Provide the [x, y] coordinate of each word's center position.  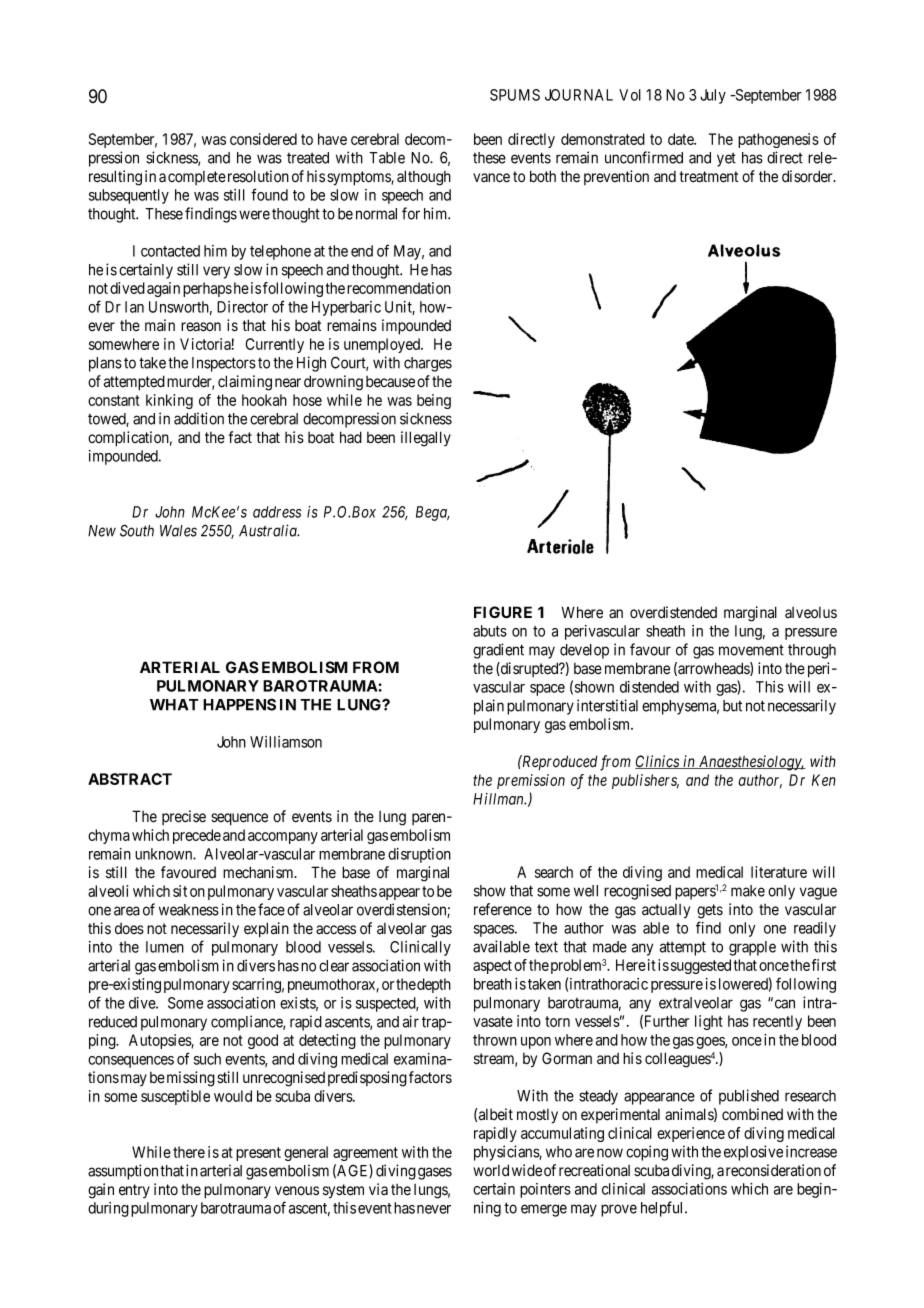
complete [197, 178]
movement [751, 650]
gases [435, 1173]
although [424, 178]
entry [134, 1191]
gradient [498, 651]
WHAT [174, 705]
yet [726, 160]
